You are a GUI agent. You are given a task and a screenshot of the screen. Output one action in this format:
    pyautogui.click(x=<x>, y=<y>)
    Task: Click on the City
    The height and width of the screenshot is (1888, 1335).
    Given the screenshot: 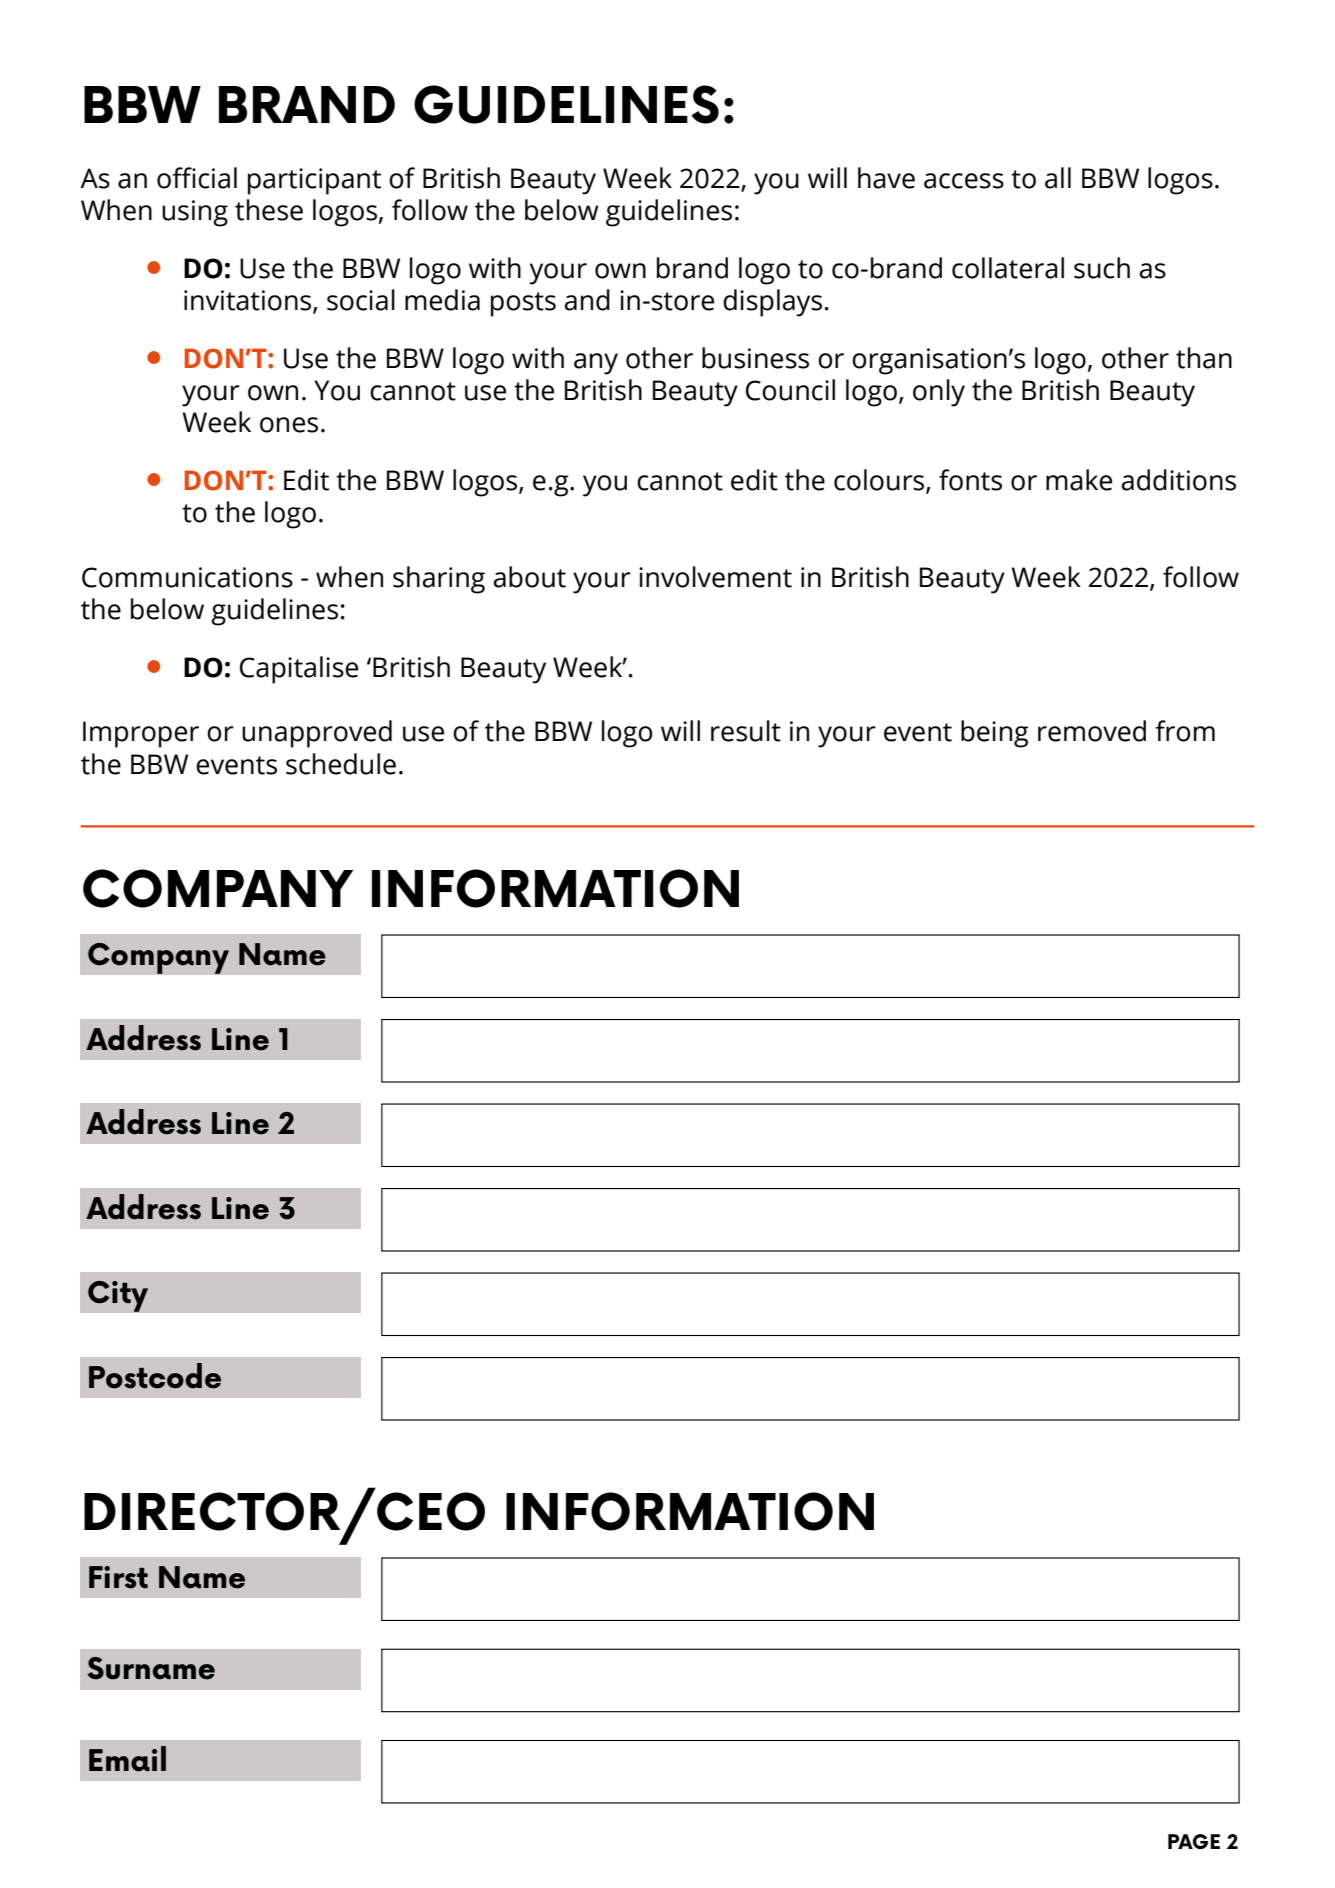 What is the action you would take?
    pyautogui.click(x=118, y=1296)
